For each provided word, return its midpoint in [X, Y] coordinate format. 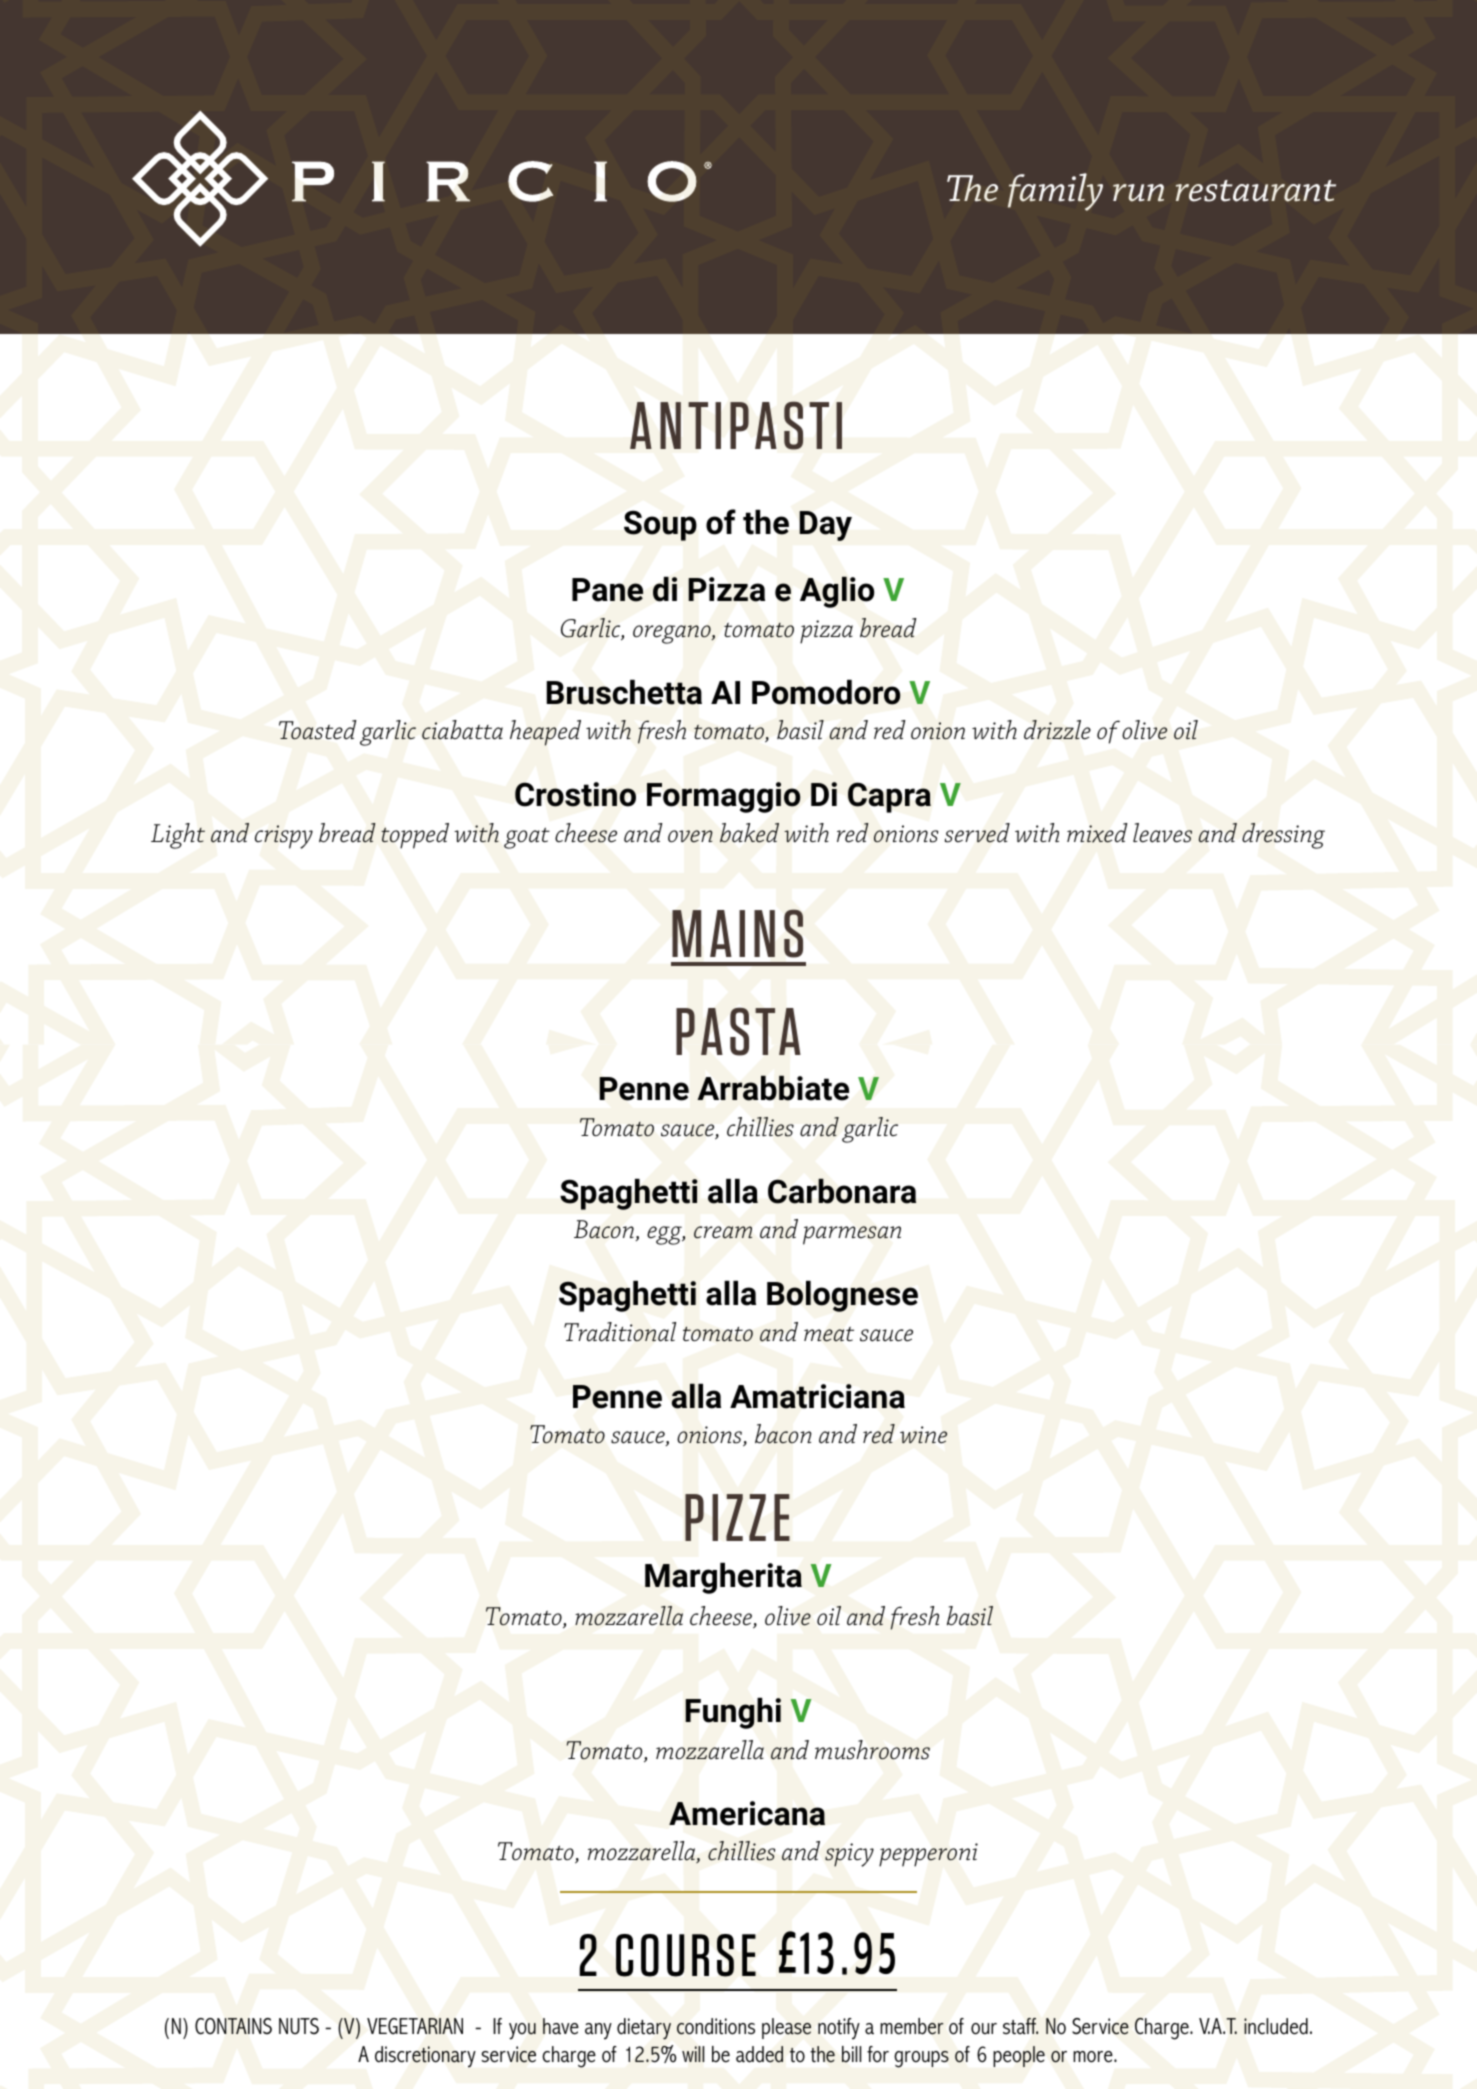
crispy [284, 837]
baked [749, 833]
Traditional [620, 1332]
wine [923, 1434]
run [1138, 193]
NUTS [299, 2026]
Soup [660, 526]
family [1055, 192]
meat [829, 1334]
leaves [1162, 833]
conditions [716, 2026]
